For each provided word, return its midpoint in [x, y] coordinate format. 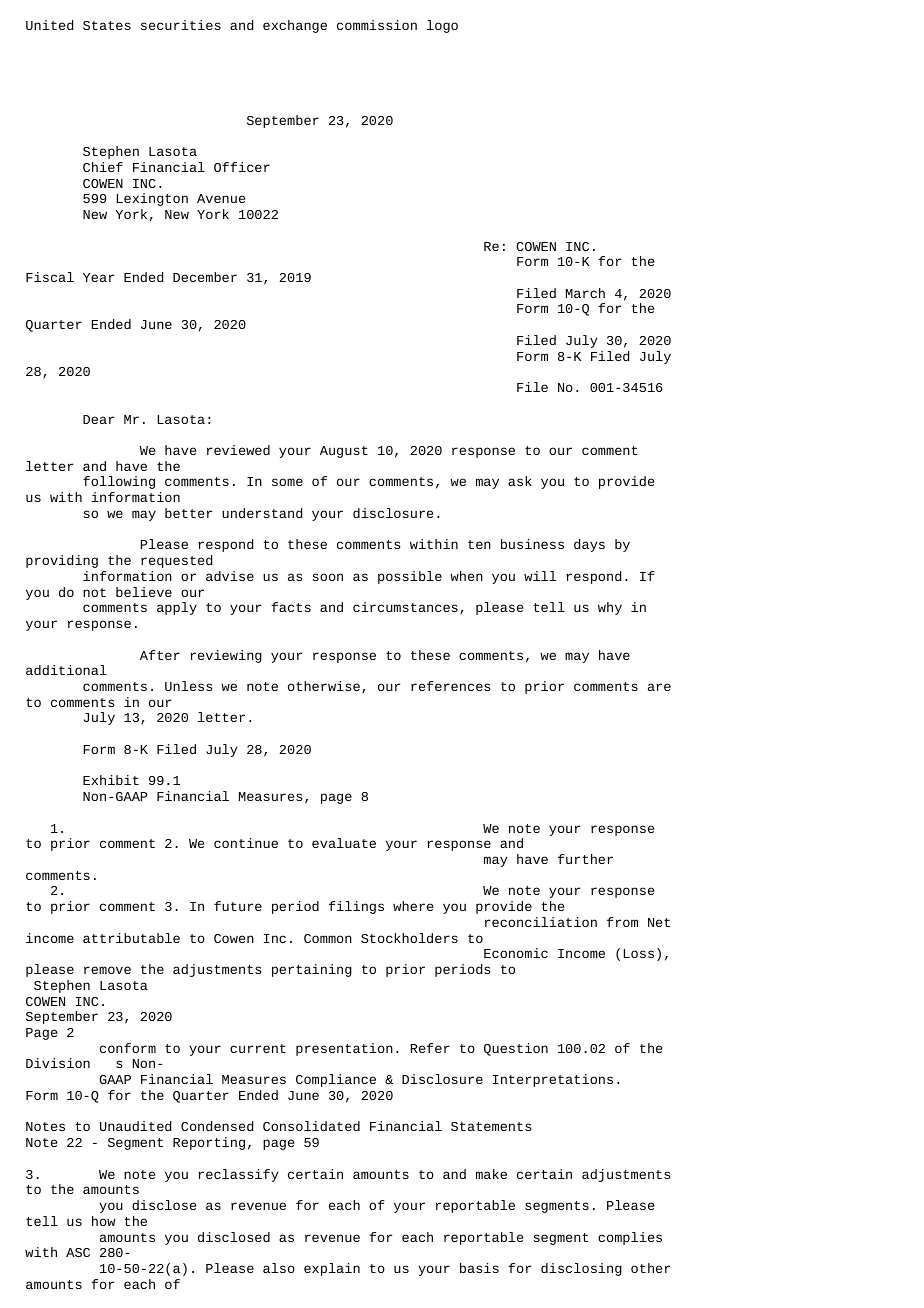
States [107, 25]
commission [377, 25]
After [160, 655]
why [610, 608]
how [103, 1221]
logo [442, 26]
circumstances [405, 607]
